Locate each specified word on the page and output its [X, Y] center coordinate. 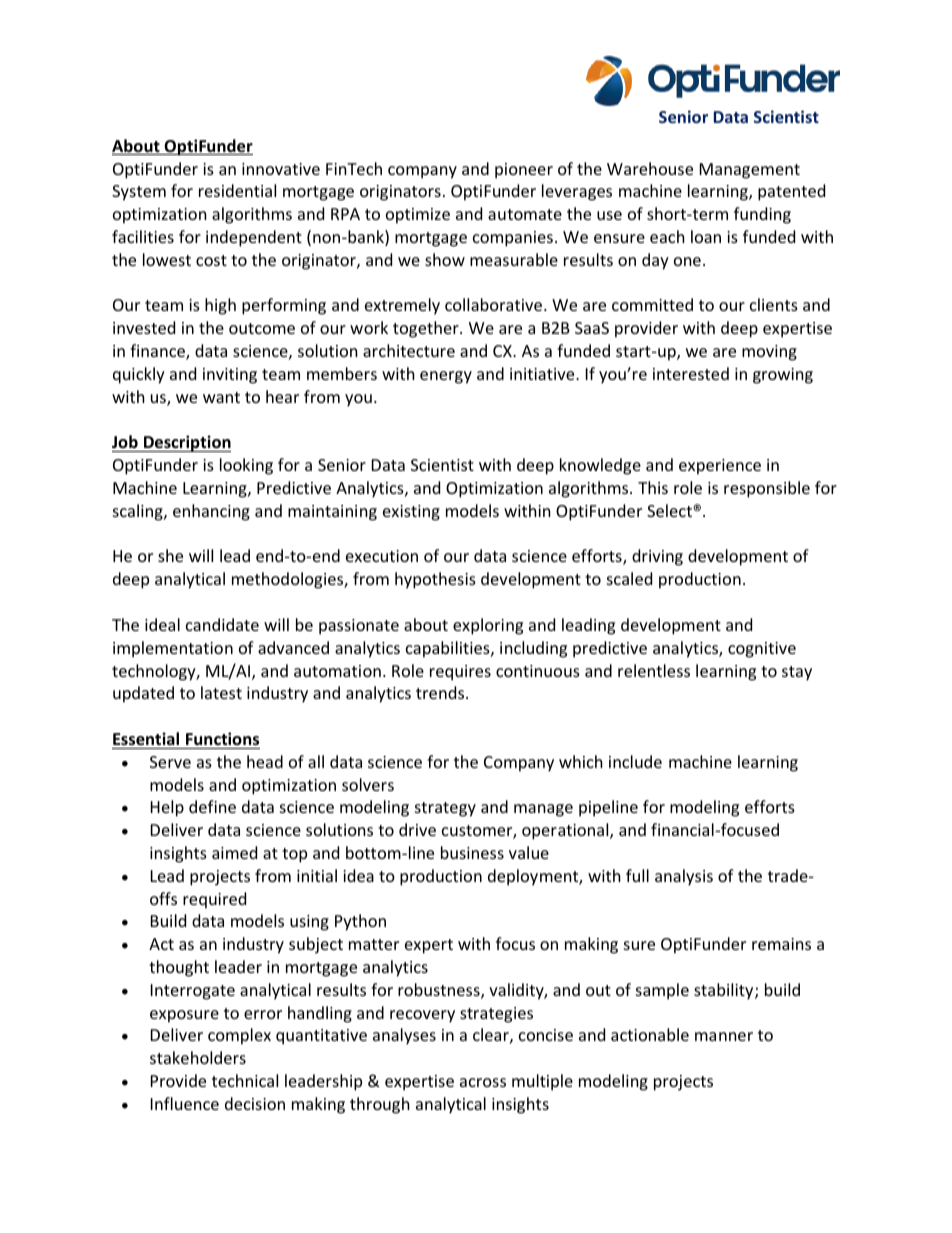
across [483, 1082]
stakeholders [198, 1057]
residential [237, 190]
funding [762, 215]
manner [724, 1036]
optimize [418, 216]
